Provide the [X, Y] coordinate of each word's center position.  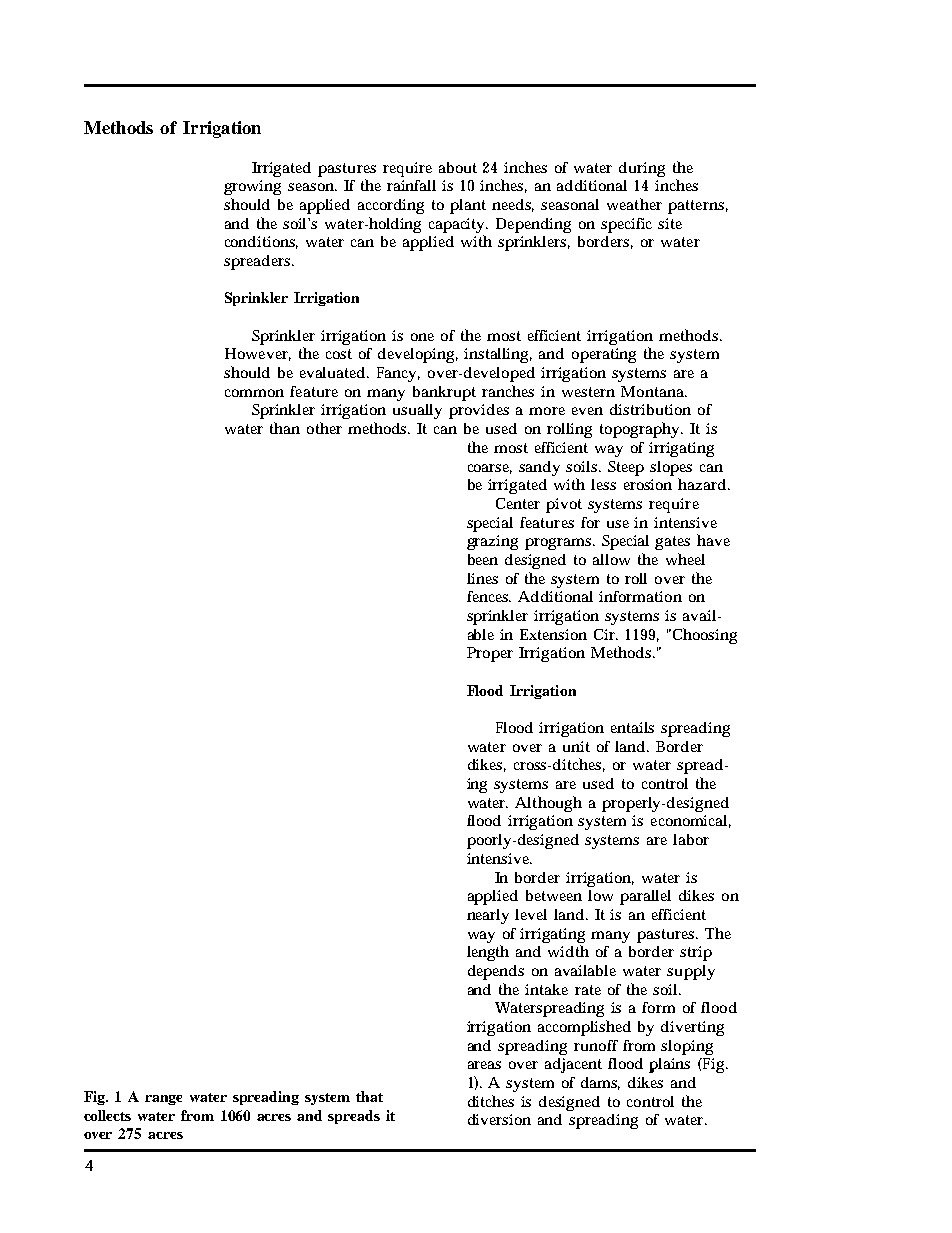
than [285, 428]
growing [252, 187]
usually [417, 411]
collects [107, 1115]
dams [600, 1083]
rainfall [411, 185]
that [369, 1096]
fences [489, 596]
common [254, 393]
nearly [488, 916]
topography [641, 430]
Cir [606, 634]
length [488, 953]
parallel [645, 897]
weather [634, 204]
